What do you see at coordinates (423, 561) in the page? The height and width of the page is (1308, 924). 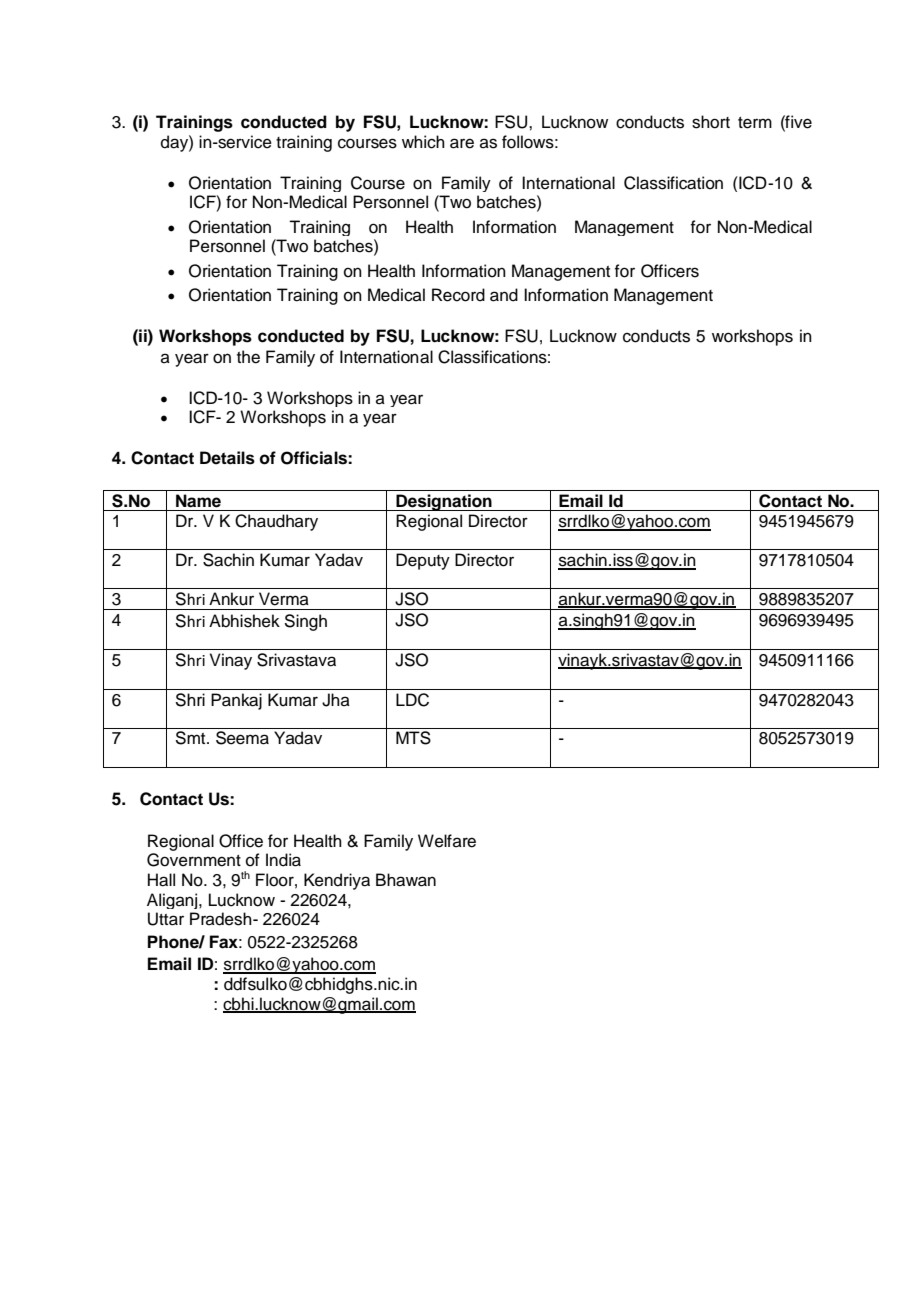 I see `Deputy` at bounding box center [423, 561].
